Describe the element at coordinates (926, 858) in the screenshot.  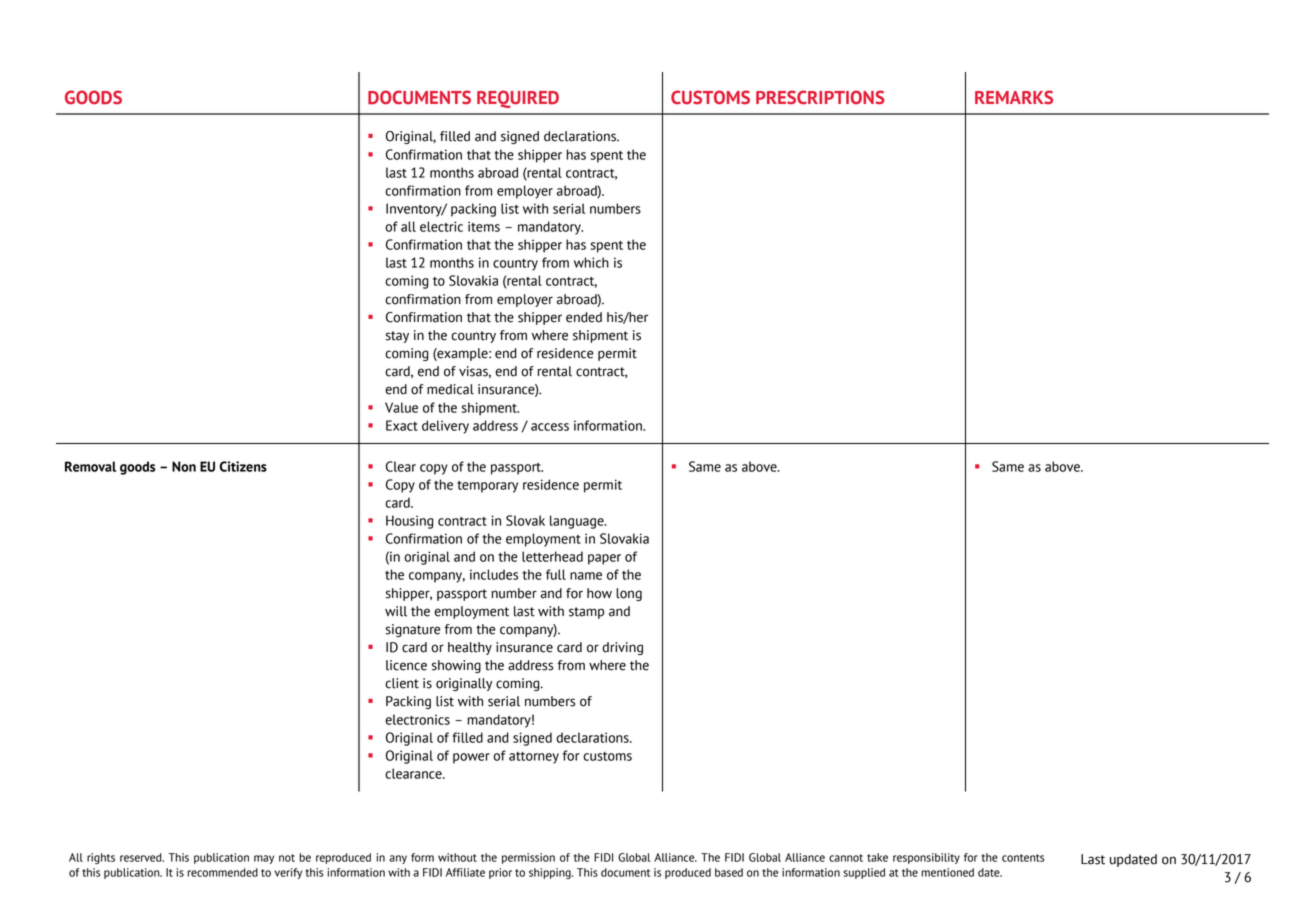
I see `responsibility` at that location.
